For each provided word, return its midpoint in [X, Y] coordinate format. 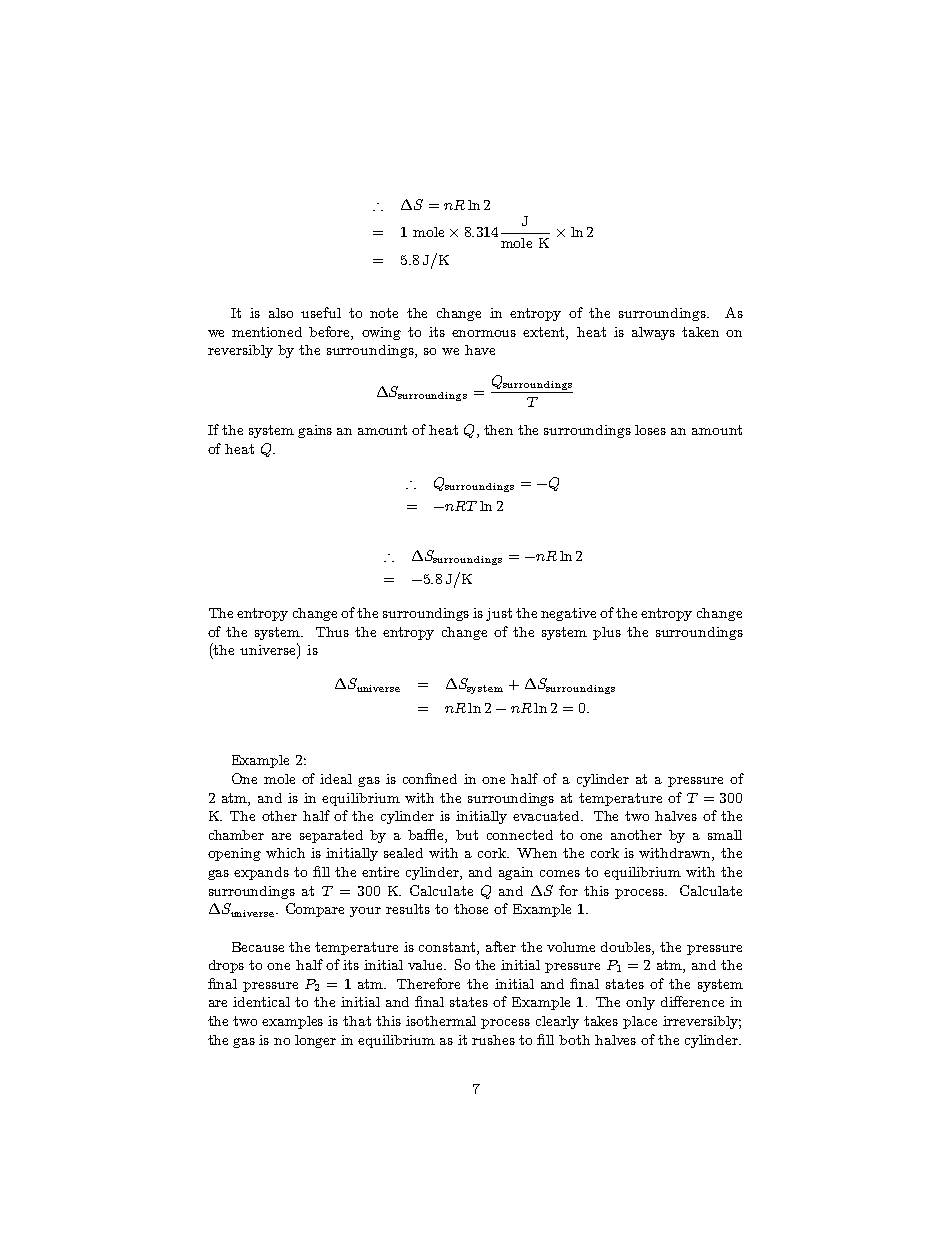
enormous [484, 333]
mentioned [267, 332]
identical [261, 1002]
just [499, 614]
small [725, 835]
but [467, 835]
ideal [336, 779]
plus [607, 633]
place [640, 1022]
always [653, 333]
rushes [493, 1040]
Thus [332, 632]
